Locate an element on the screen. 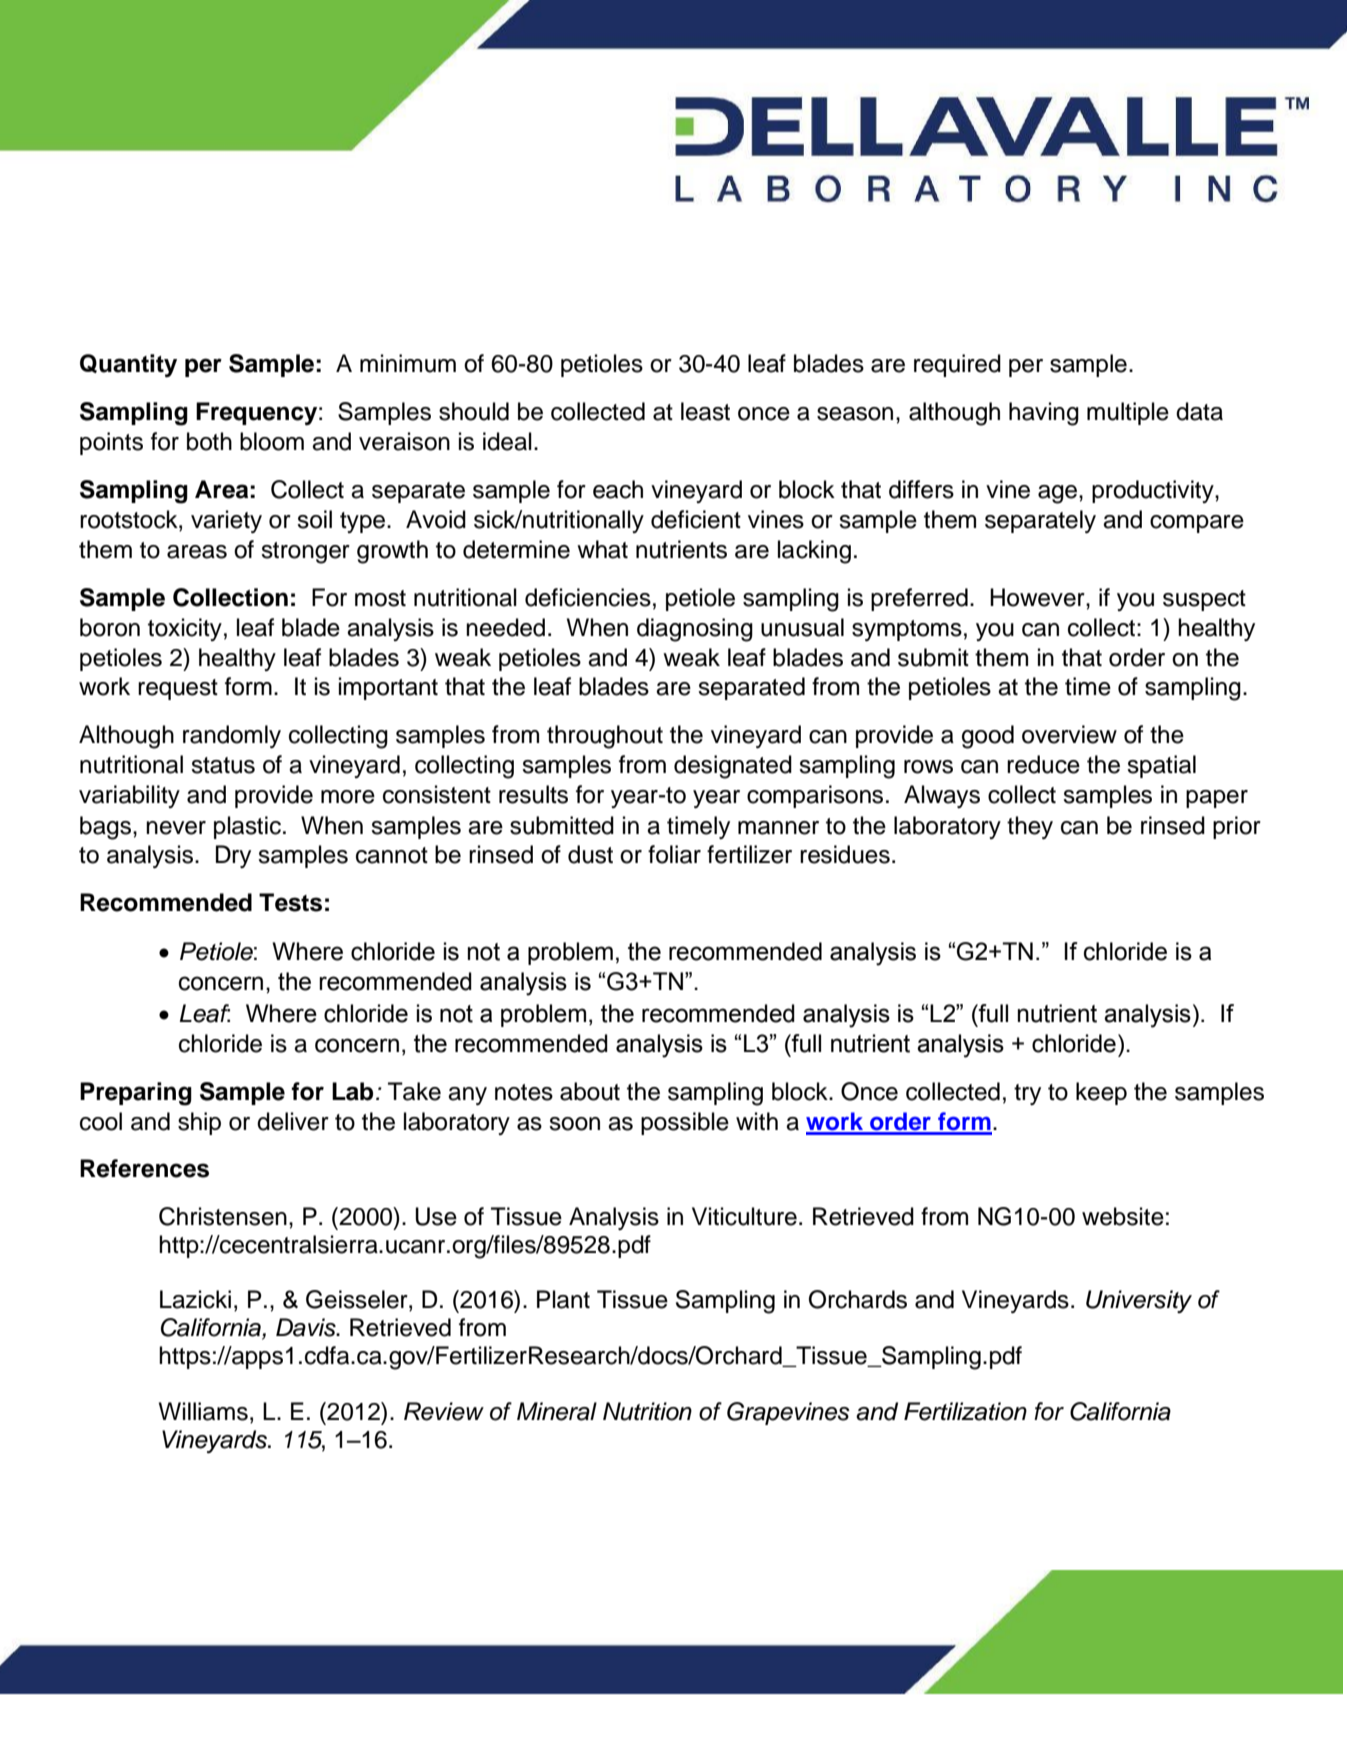  foliar is located at coordinates (674, 854).
